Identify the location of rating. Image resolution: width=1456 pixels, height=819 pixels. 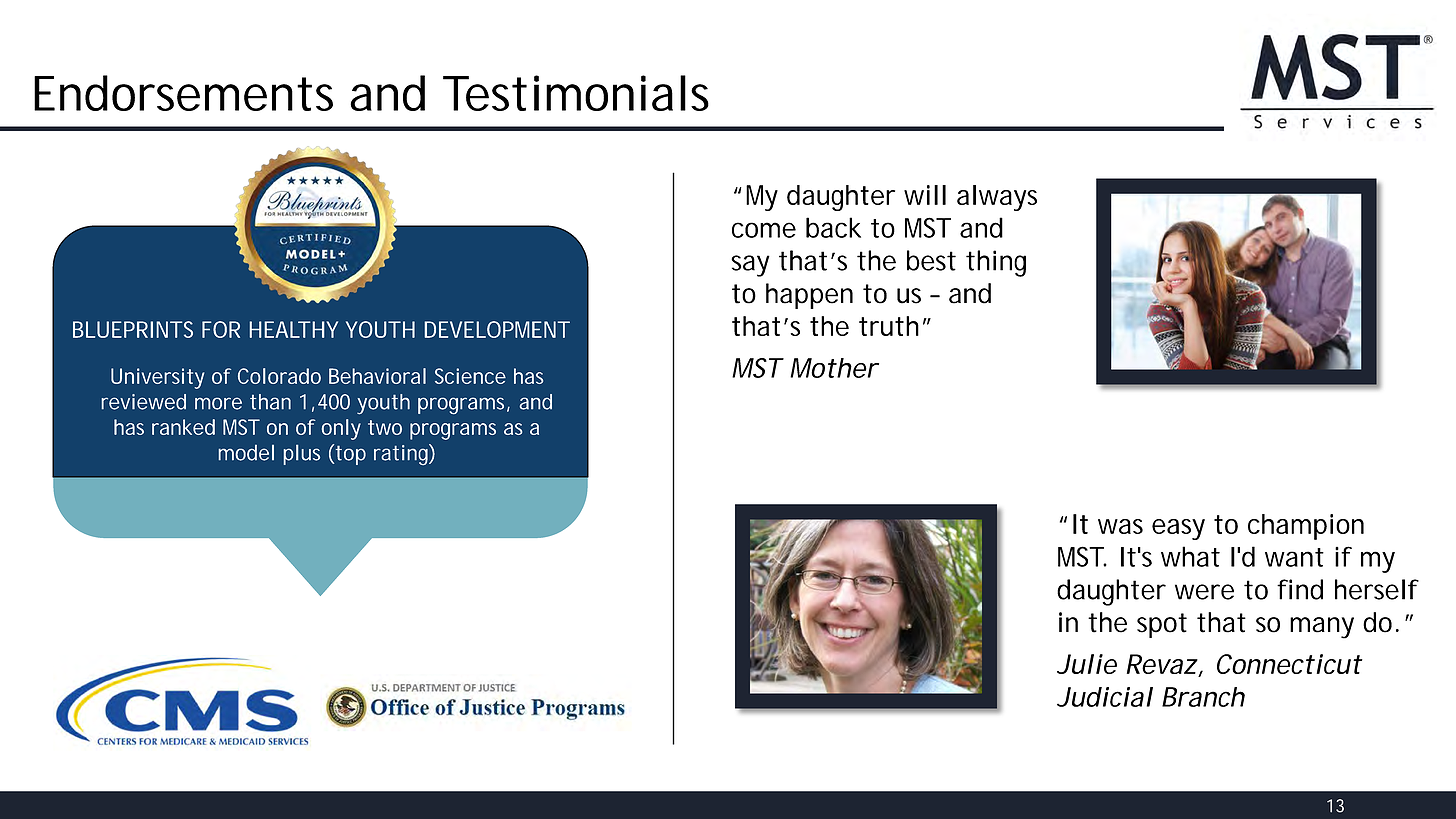
(401, 455).
